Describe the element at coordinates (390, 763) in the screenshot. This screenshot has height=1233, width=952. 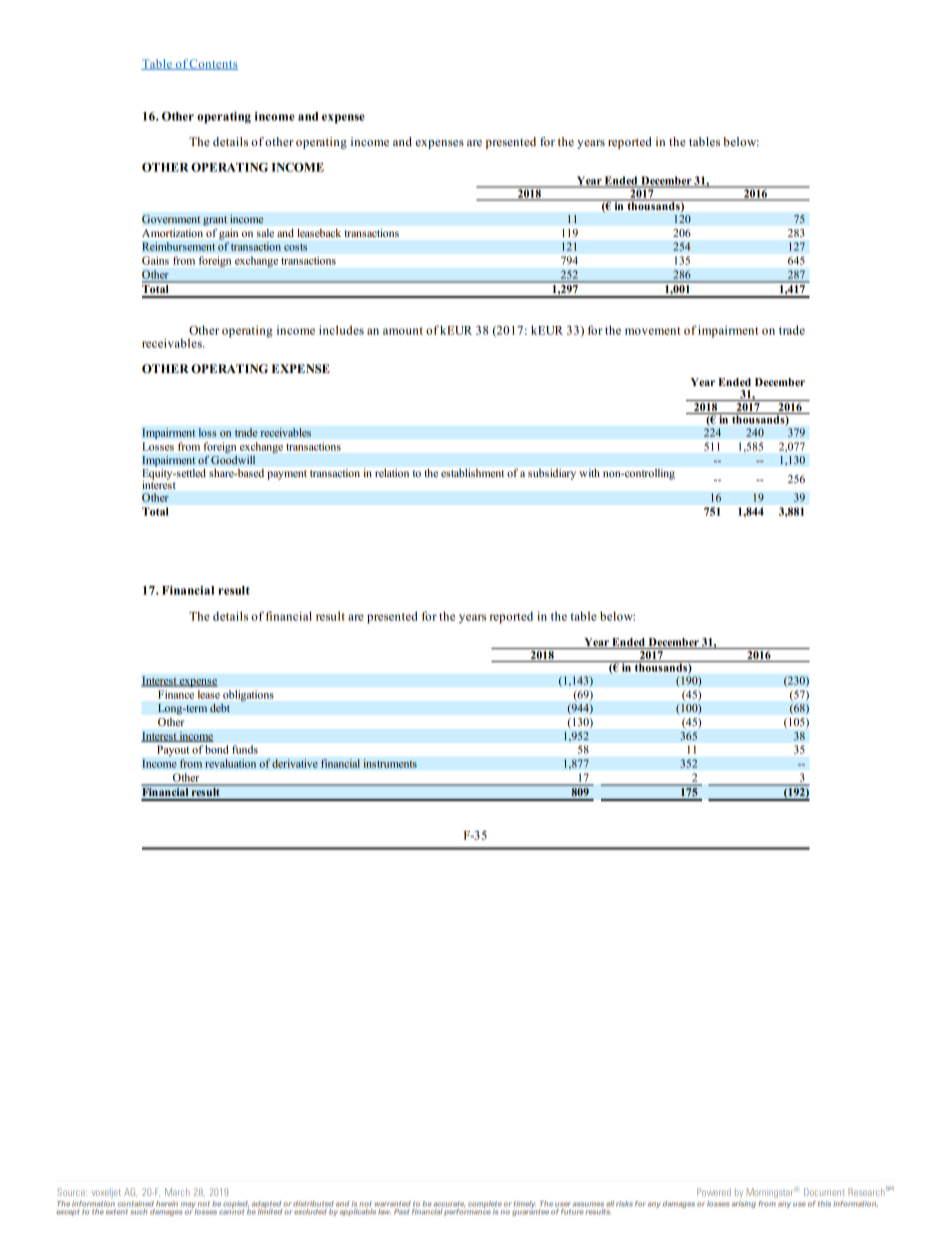
I see `instruments` at that location.
